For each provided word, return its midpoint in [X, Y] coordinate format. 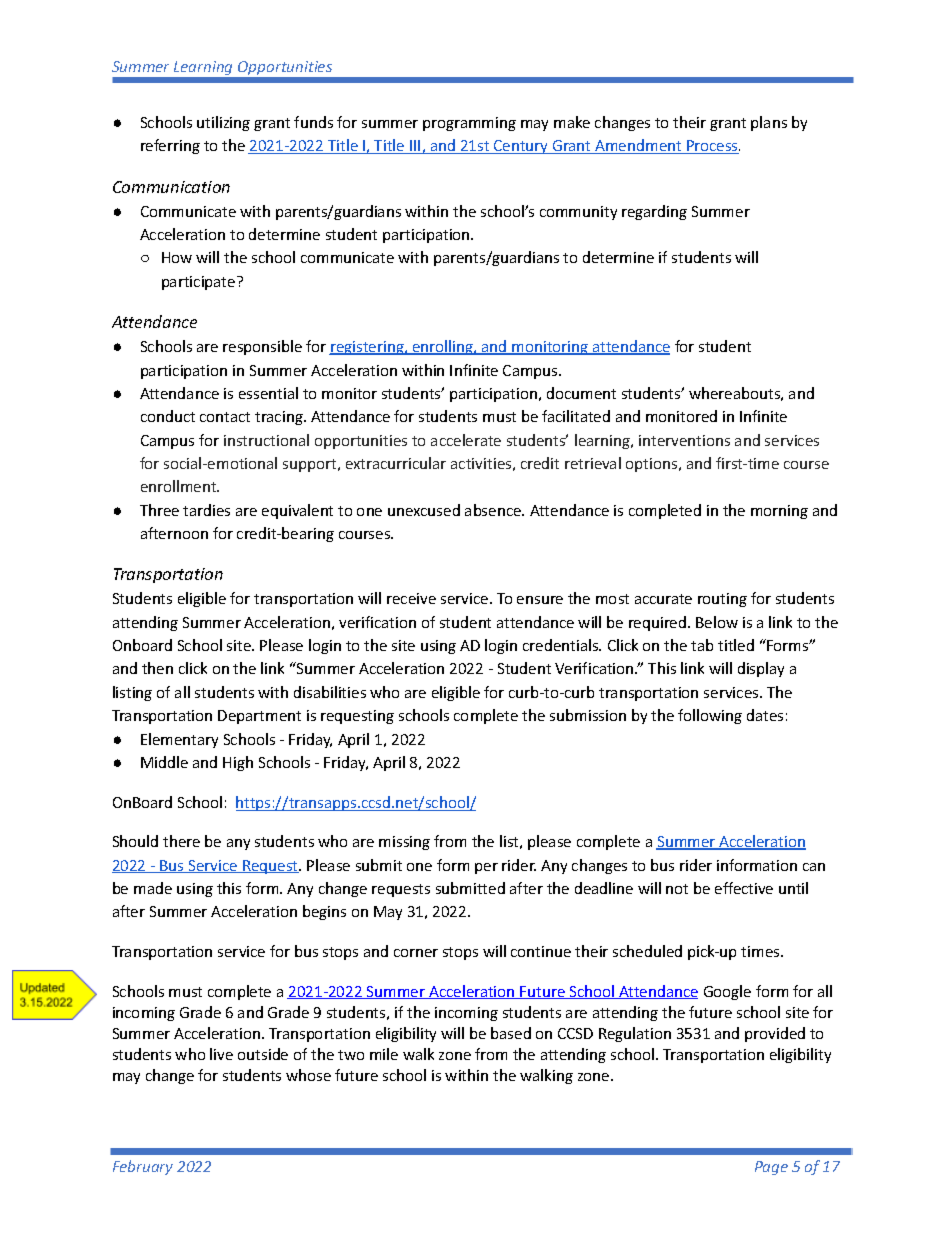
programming [469, 124]
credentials [562, 645]
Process [712, 147]
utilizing [223, 123]
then [157, 668]
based [511, 1033]
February [143, 1167]
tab [702, 645]
